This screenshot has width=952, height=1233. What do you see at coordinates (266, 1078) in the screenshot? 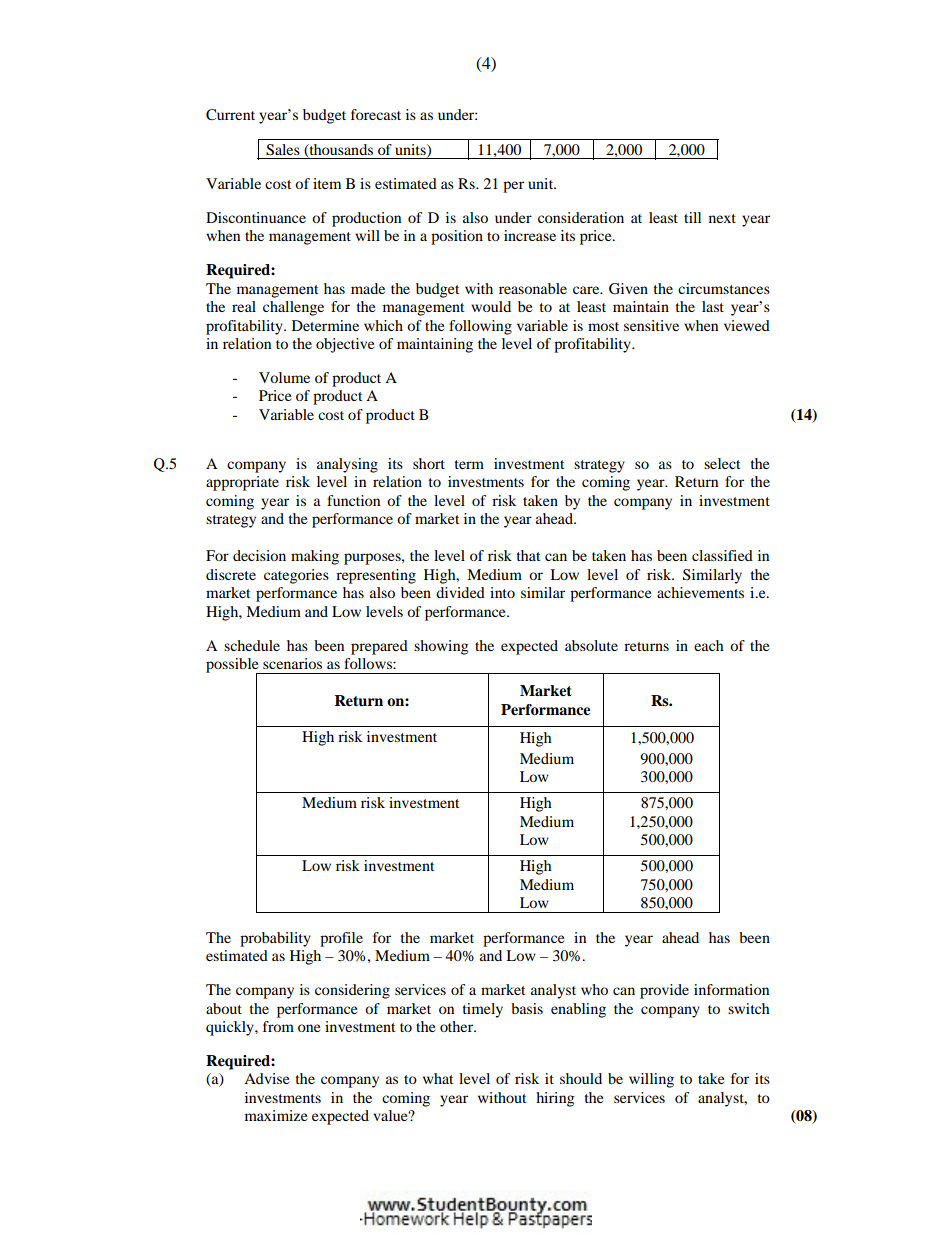
I see `Advise` at bounding box center [266, 1078].
